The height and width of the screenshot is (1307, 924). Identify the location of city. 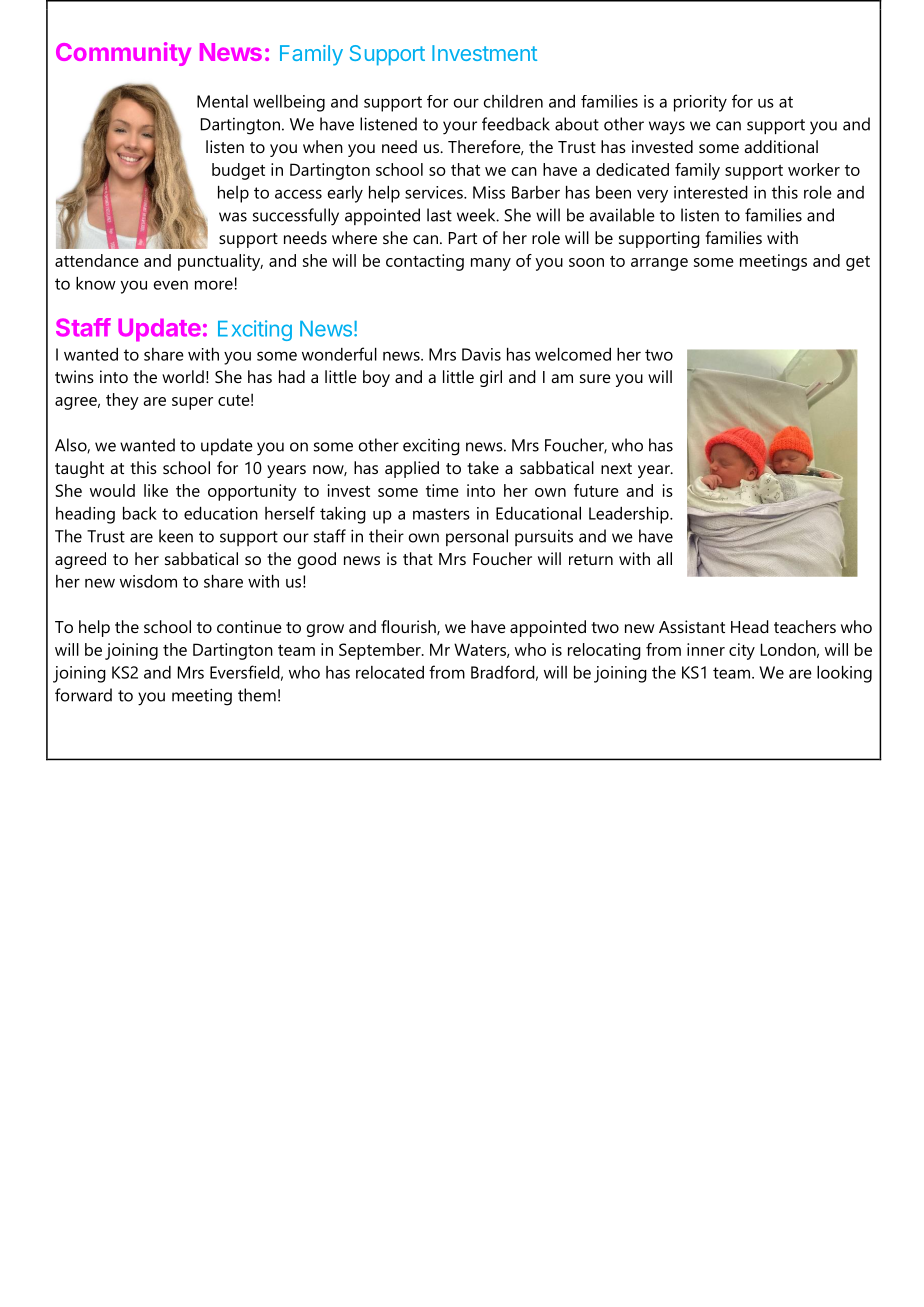
(742, 651).
